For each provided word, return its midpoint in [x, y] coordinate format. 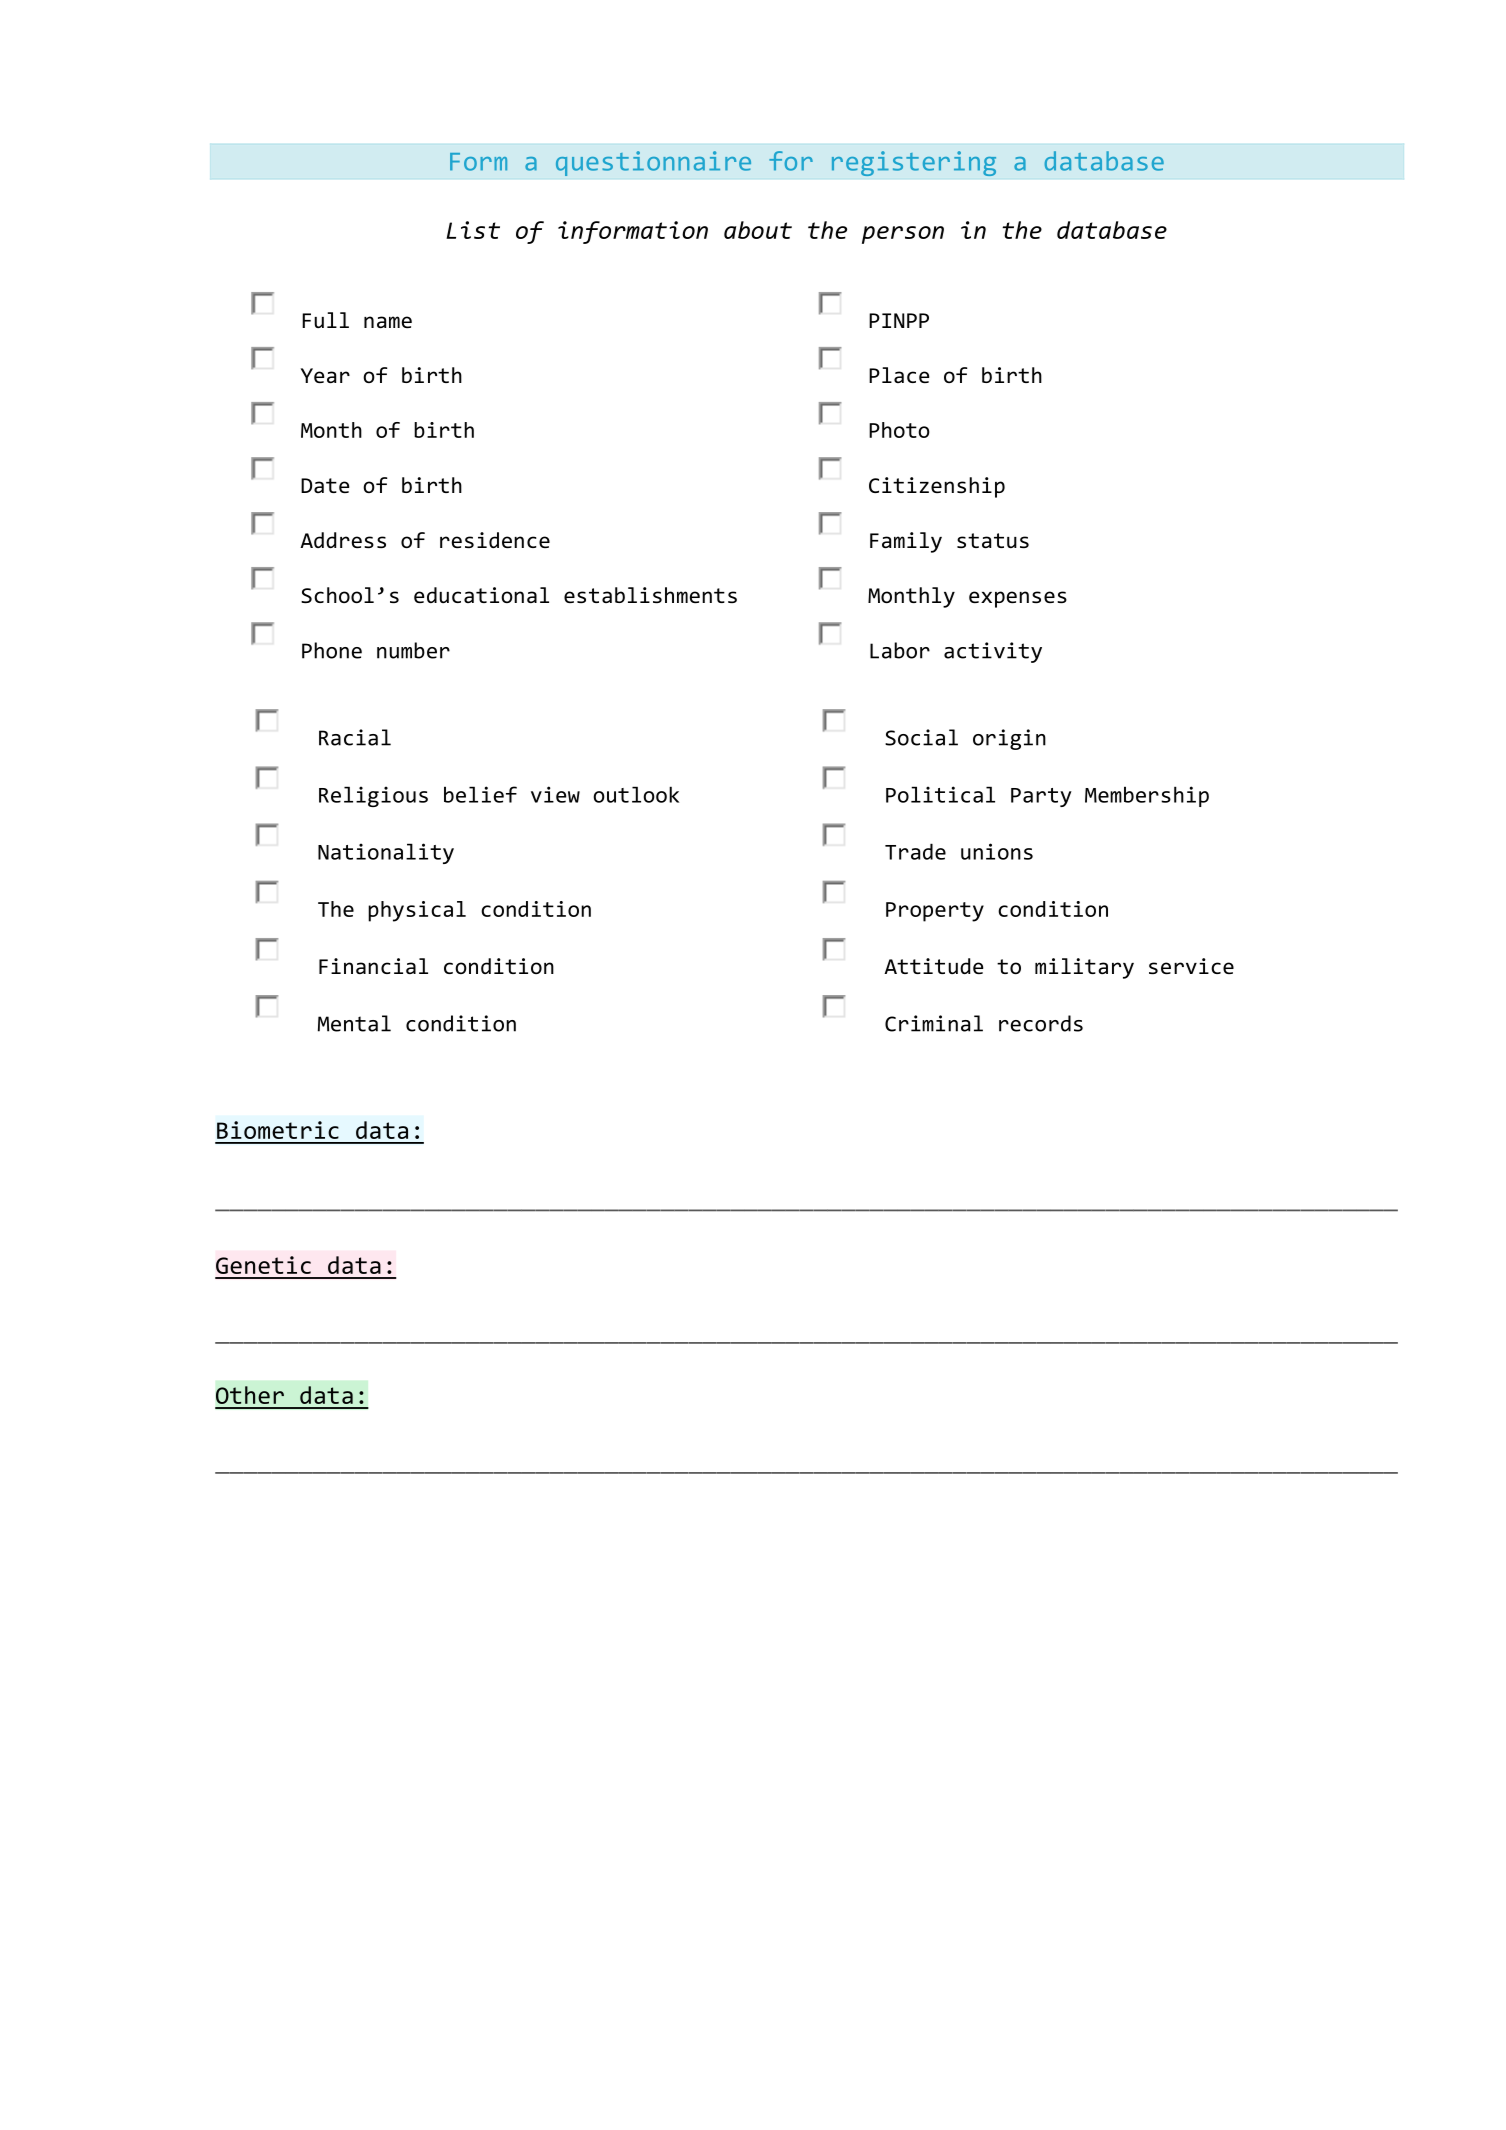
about [758, 230]
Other [250, 1395]
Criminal [934, 1023]
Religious [373, 796]
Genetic [263, 1265]
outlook [636, 794]
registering [914, 163]
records [1041, 1023]
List [473, 230]
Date [325, 485]
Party [1041, 797]
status [993, 540]
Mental [354, 1023]
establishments [650, 595]
